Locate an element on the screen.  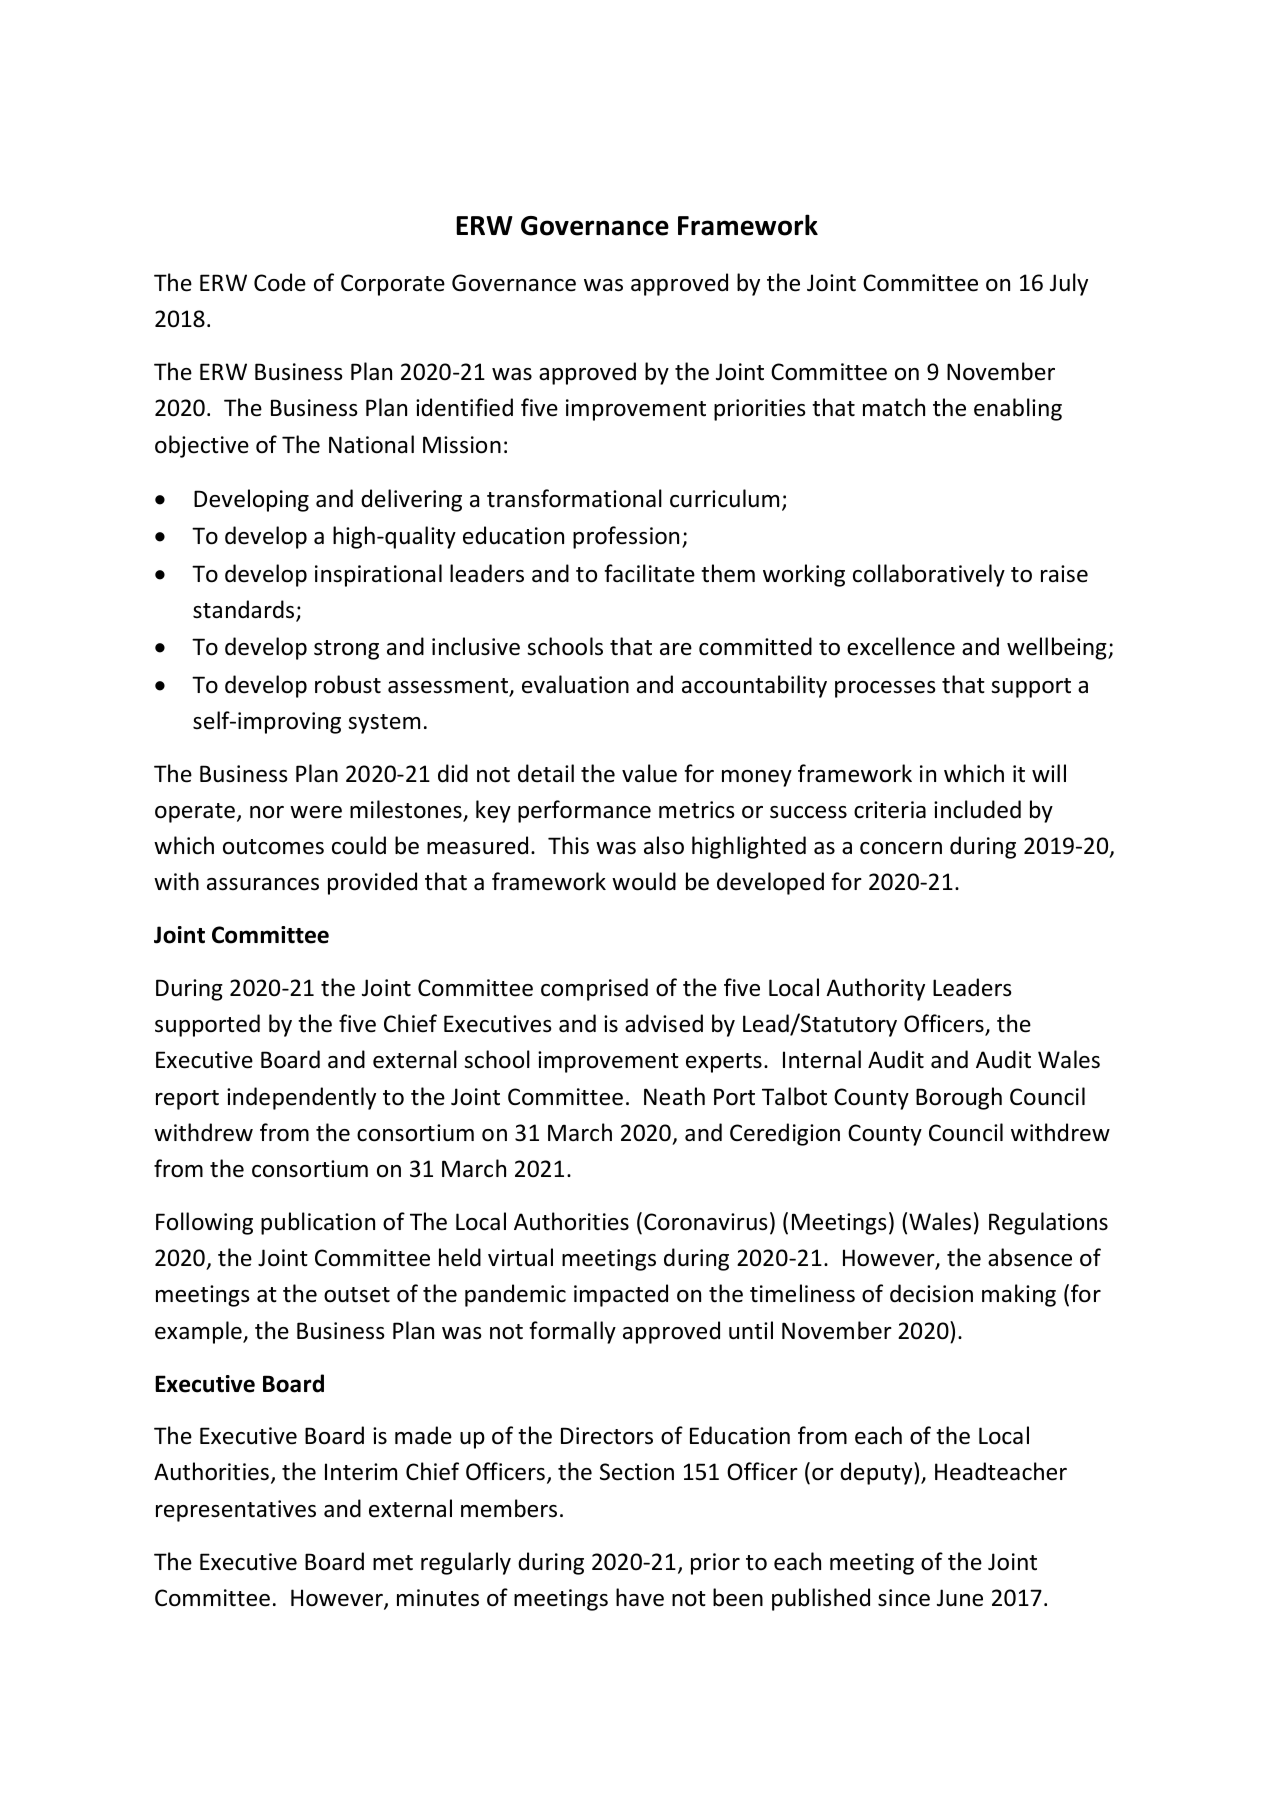
identified is located at coordinates (464, 407).
